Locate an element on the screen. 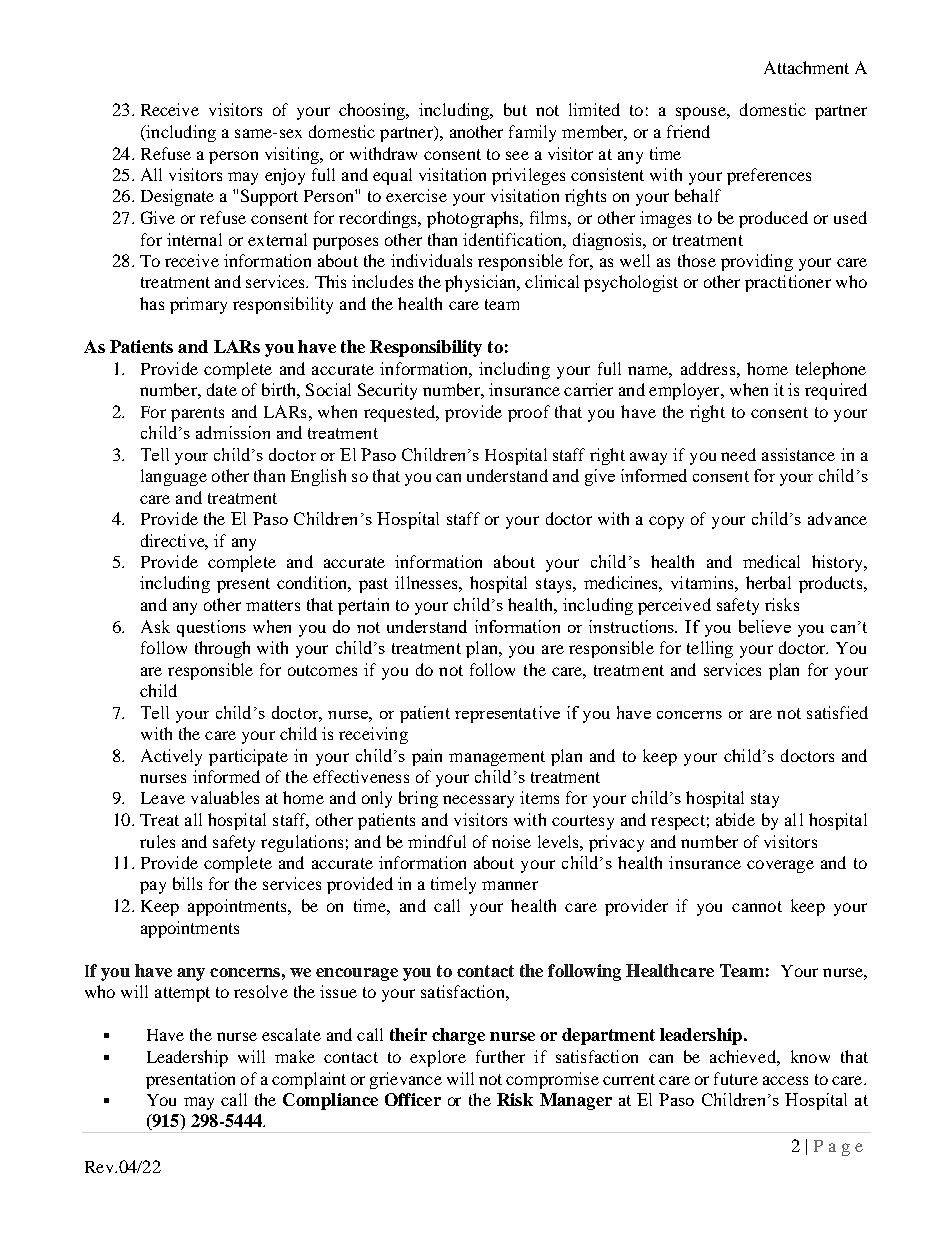 This screenshot has height=1233, width=952. Attachment is located at coordinates (806, 67).
